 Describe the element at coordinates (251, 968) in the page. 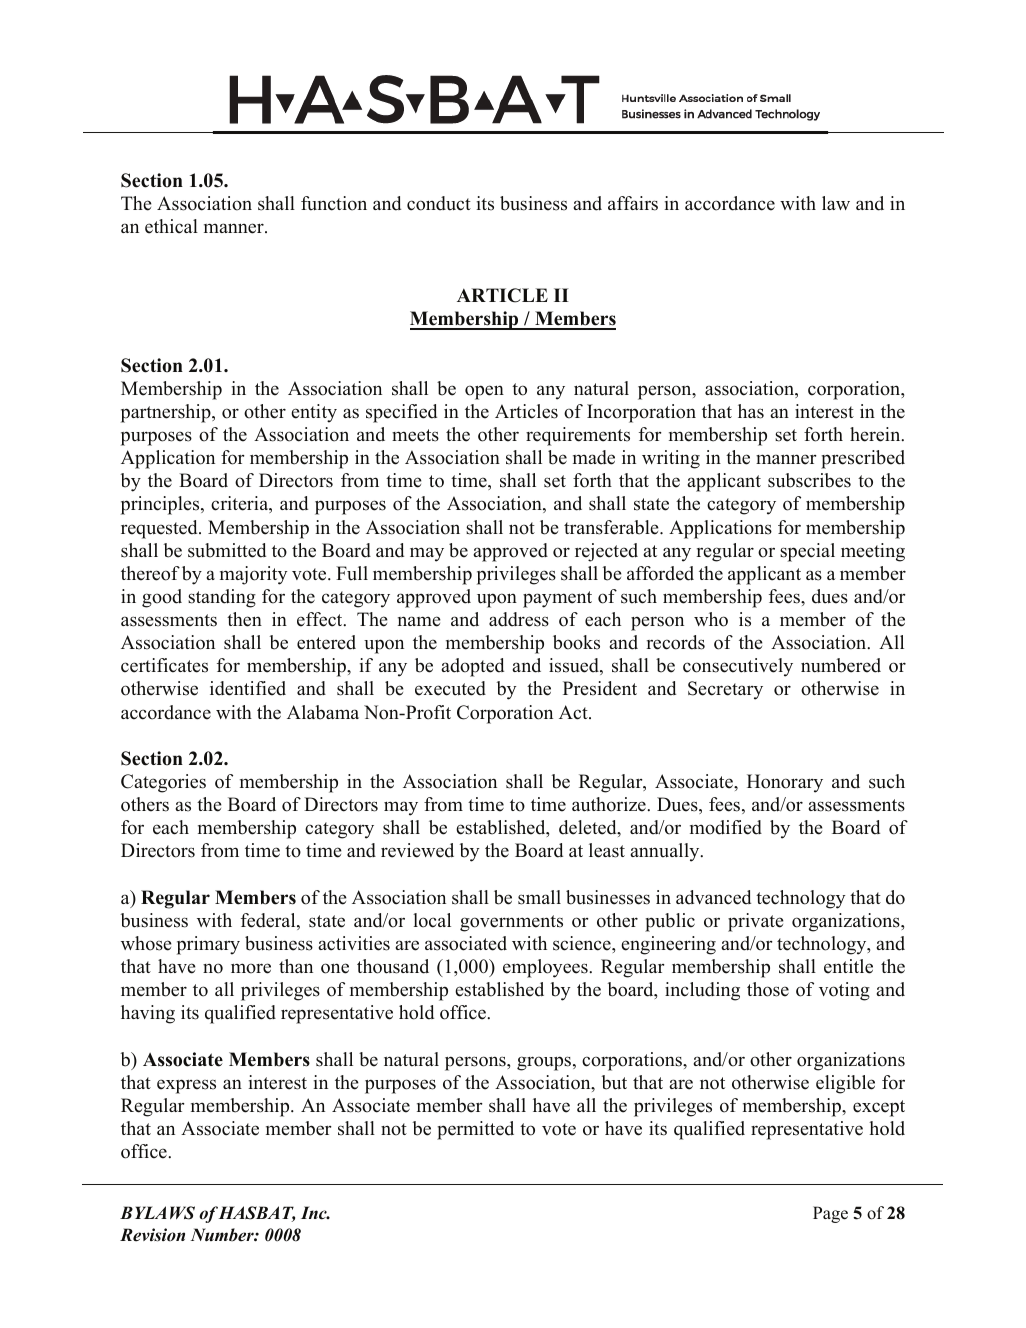

I see `more` at that location.
